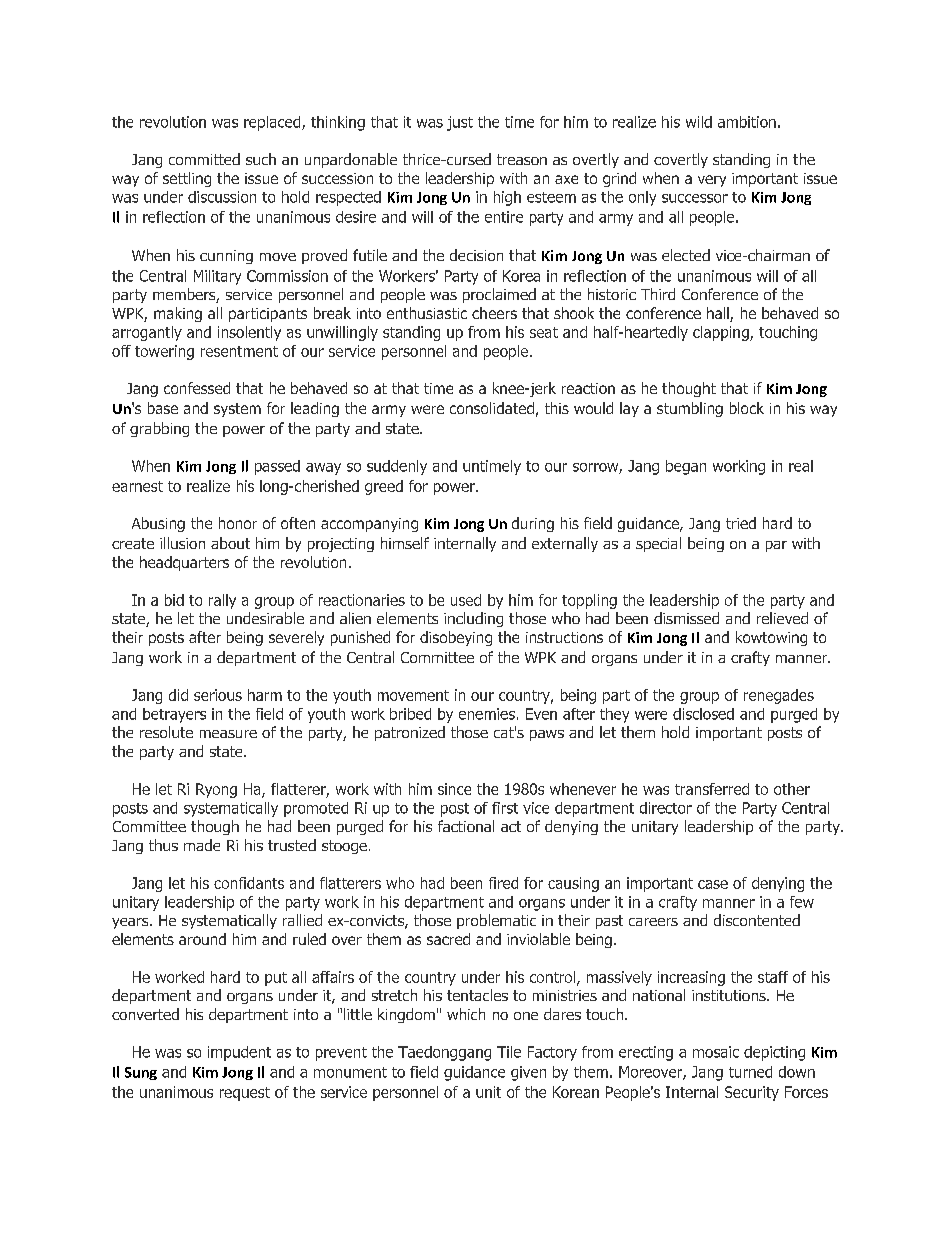  What do you see at coordinates (197, 388) in the document?
I see `confessed` at bounding box center [197, 388].
